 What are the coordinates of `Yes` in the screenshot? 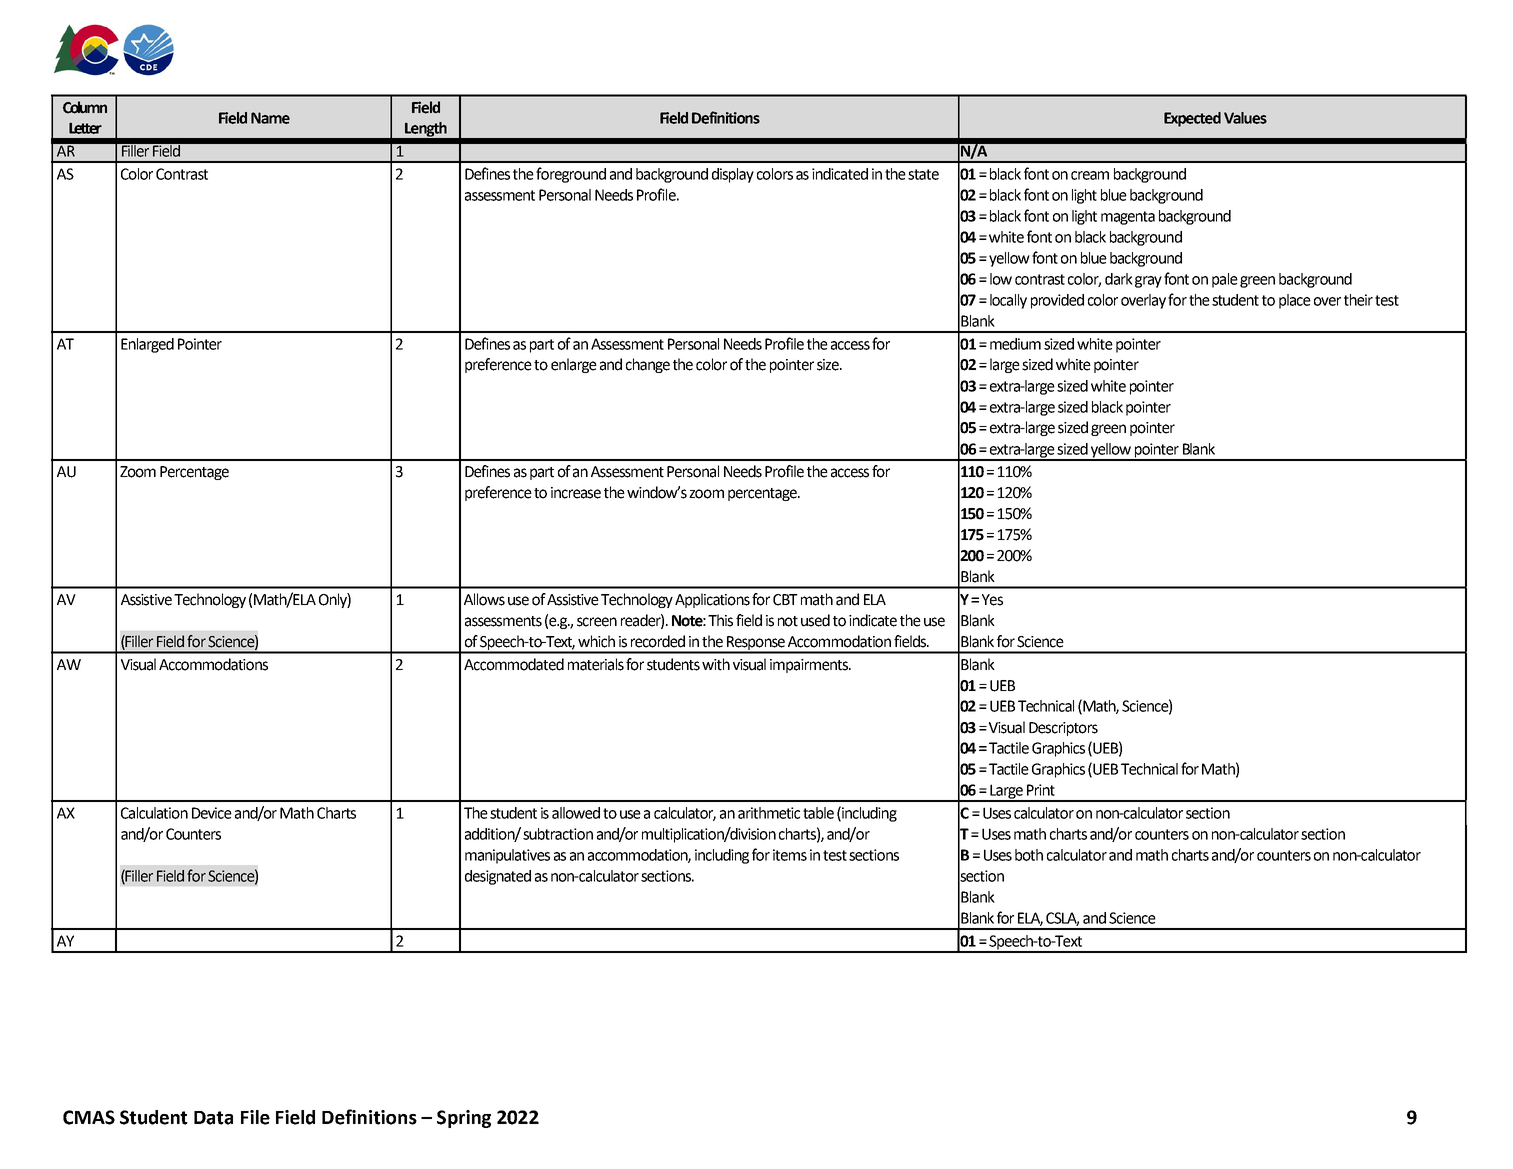 It's located at (992, 600).
